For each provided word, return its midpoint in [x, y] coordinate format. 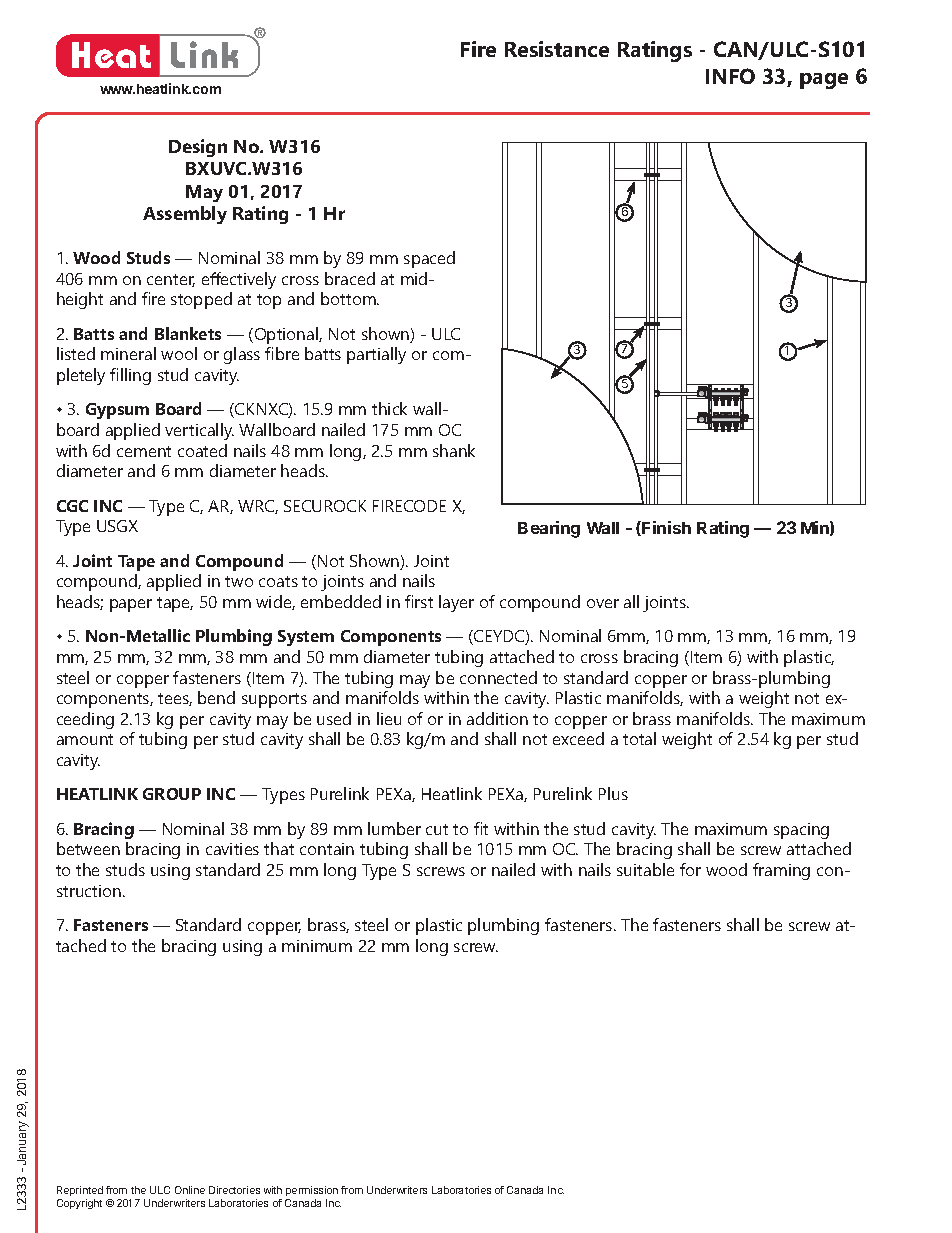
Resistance [557, 49]
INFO [730, 76]
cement [144, 451]
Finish [665, 528]
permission [312, 1191]
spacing [801, 831]
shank [454, 450]
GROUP [172, 794]
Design [198, 148]
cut [437, 829]
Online [190, 1190]
